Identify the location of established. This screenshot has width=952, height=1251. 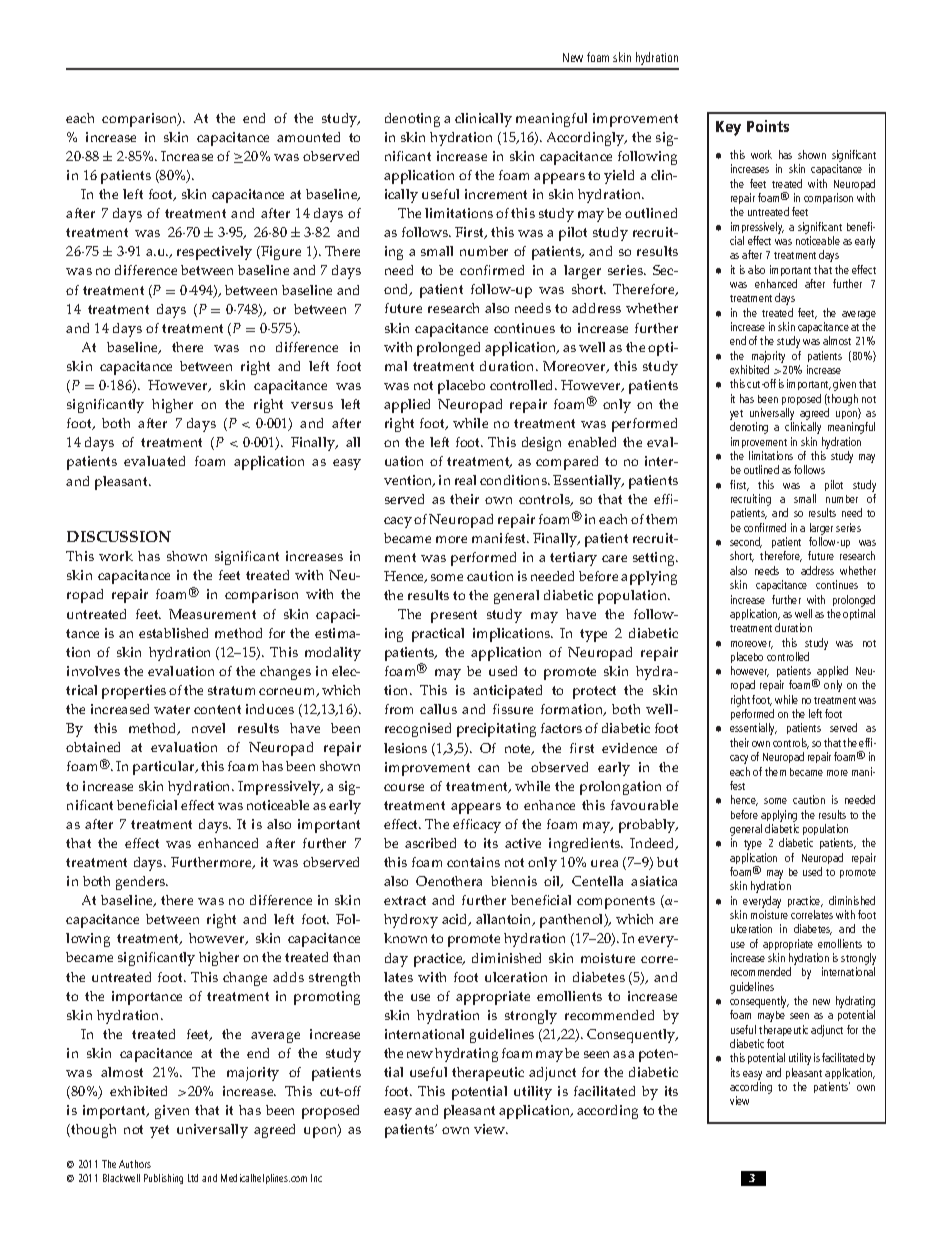
(173, 633).
